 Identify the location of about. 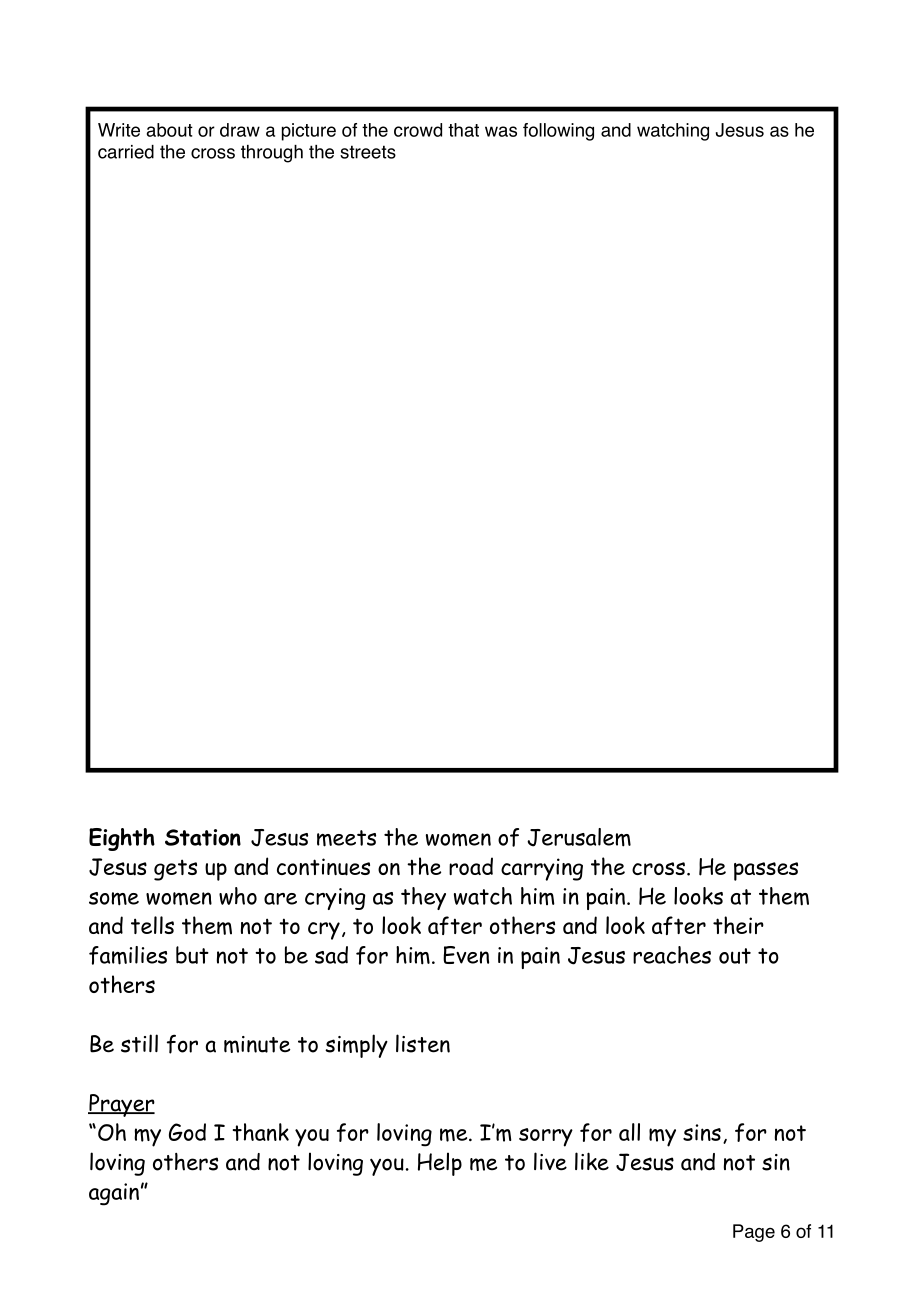
(170, 130).
